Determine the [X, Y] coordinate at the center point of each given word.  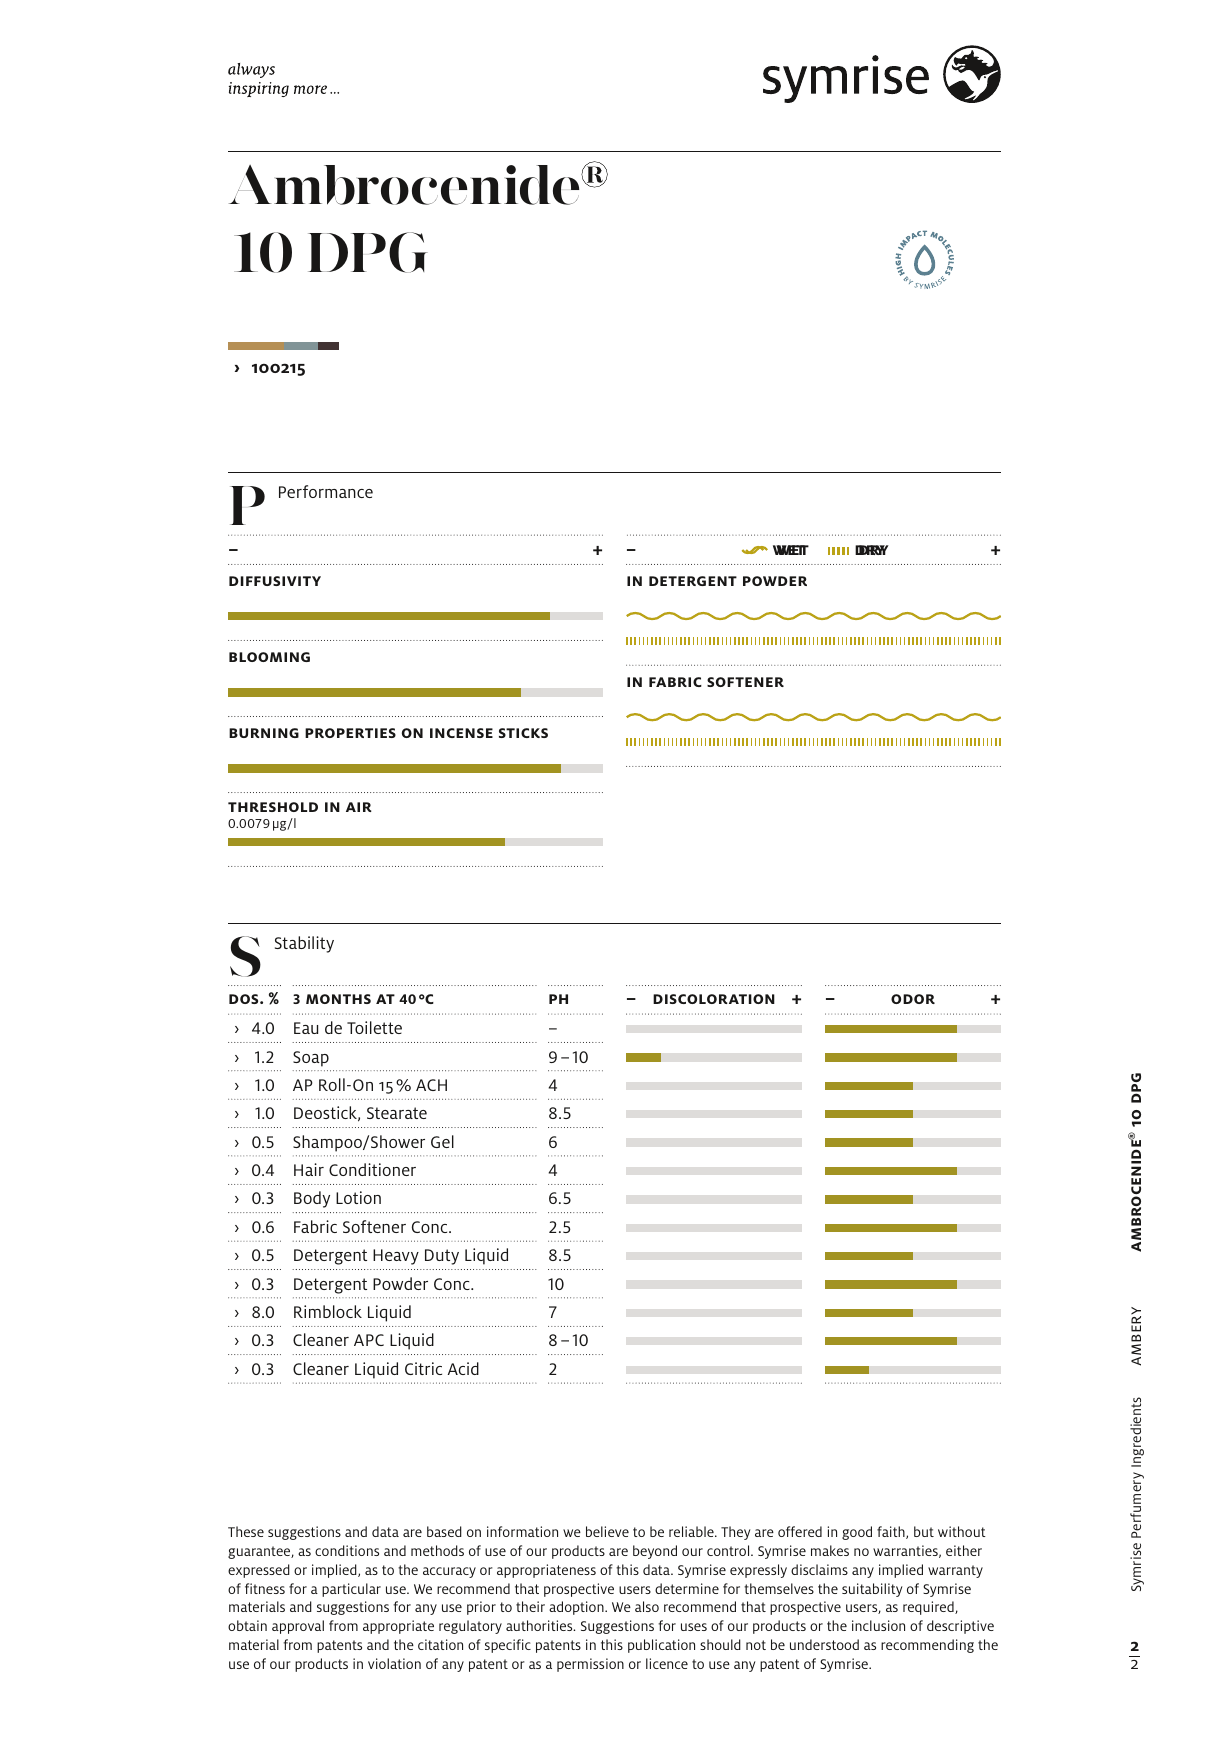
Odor [913, 999]
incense [461, 733]
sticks [523, 733]
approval [298, 1627]
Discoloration [714, 999]
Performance [326, 491]
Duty [442, 1257]
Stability [304, 944]
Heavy [396, 1257]
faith [892, 1532]
